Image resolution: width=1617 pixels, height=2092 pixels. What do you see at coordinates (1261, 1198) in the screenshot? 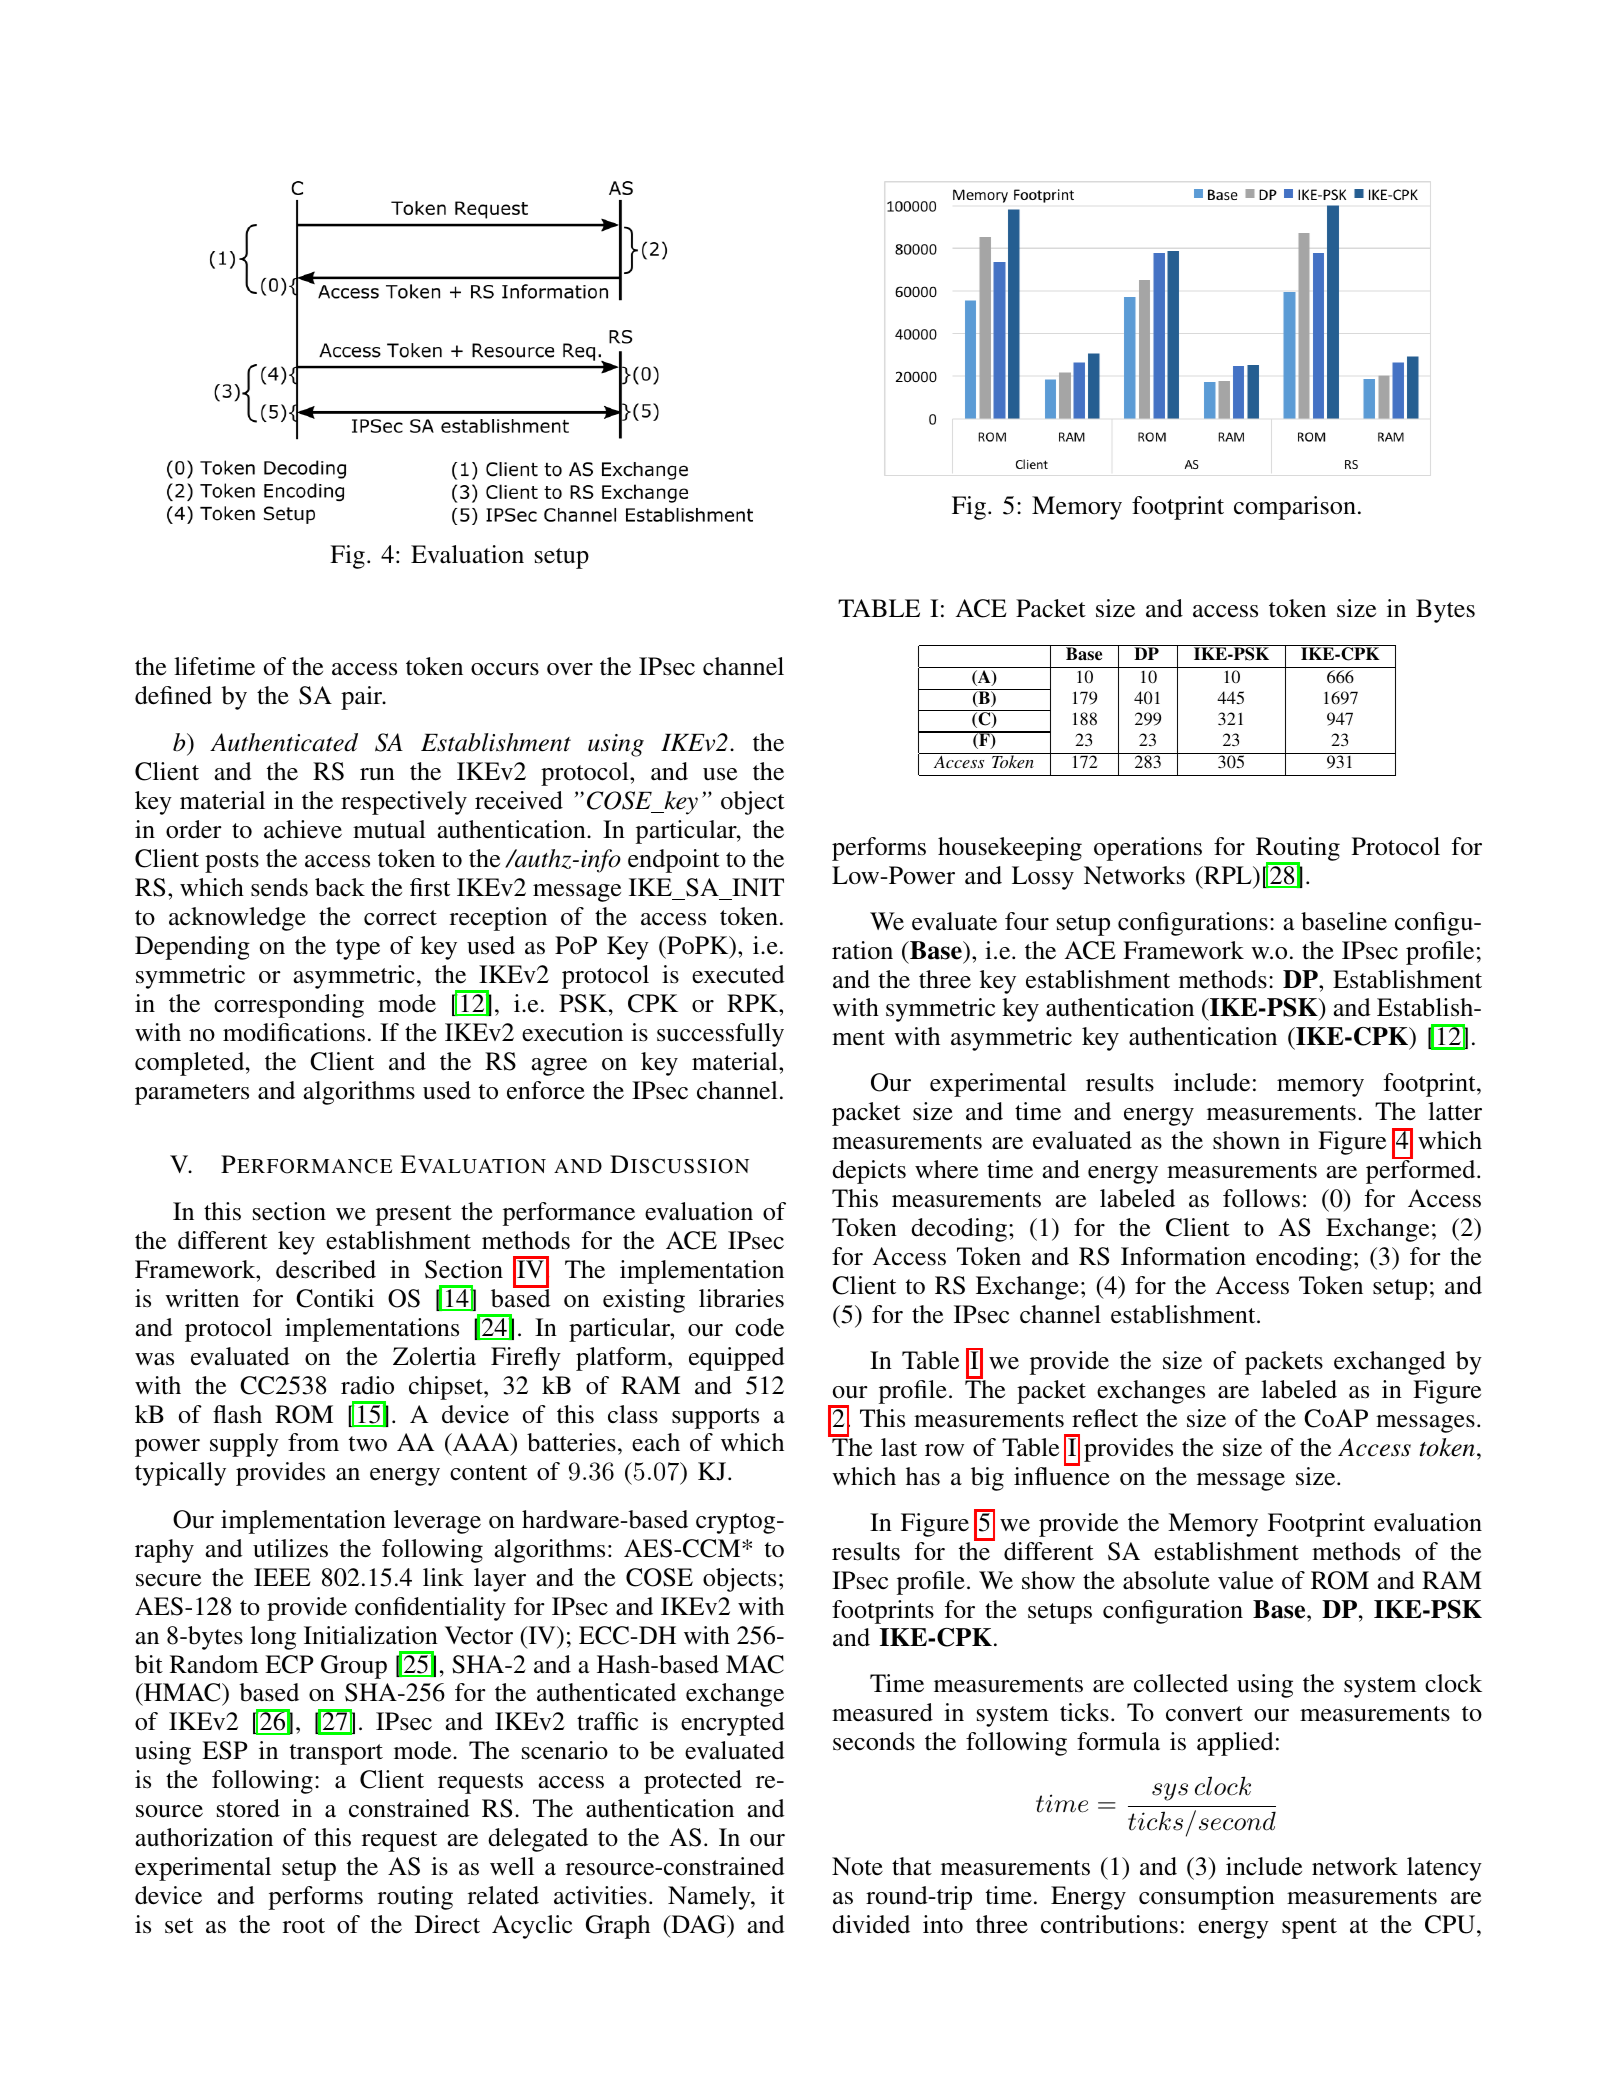
I see `follows` at bounding box center [1261, 1198].
